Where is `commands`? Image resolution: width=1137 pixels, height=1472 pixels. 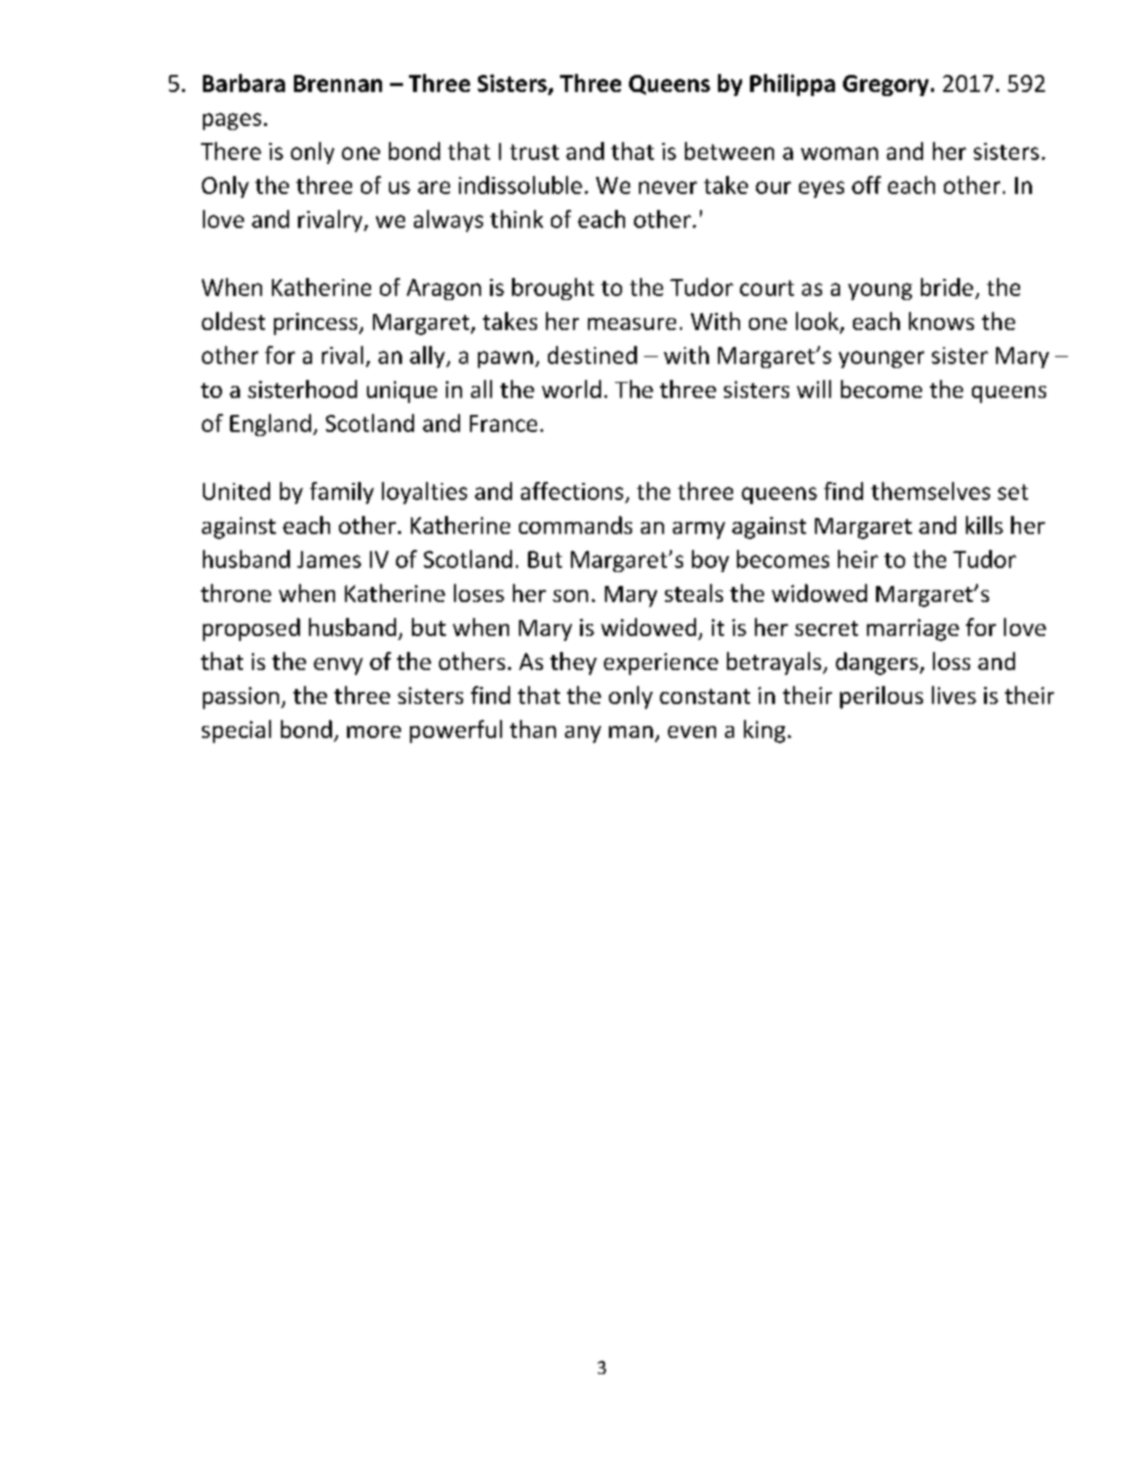 commands is located at coordinates (575, 525).
